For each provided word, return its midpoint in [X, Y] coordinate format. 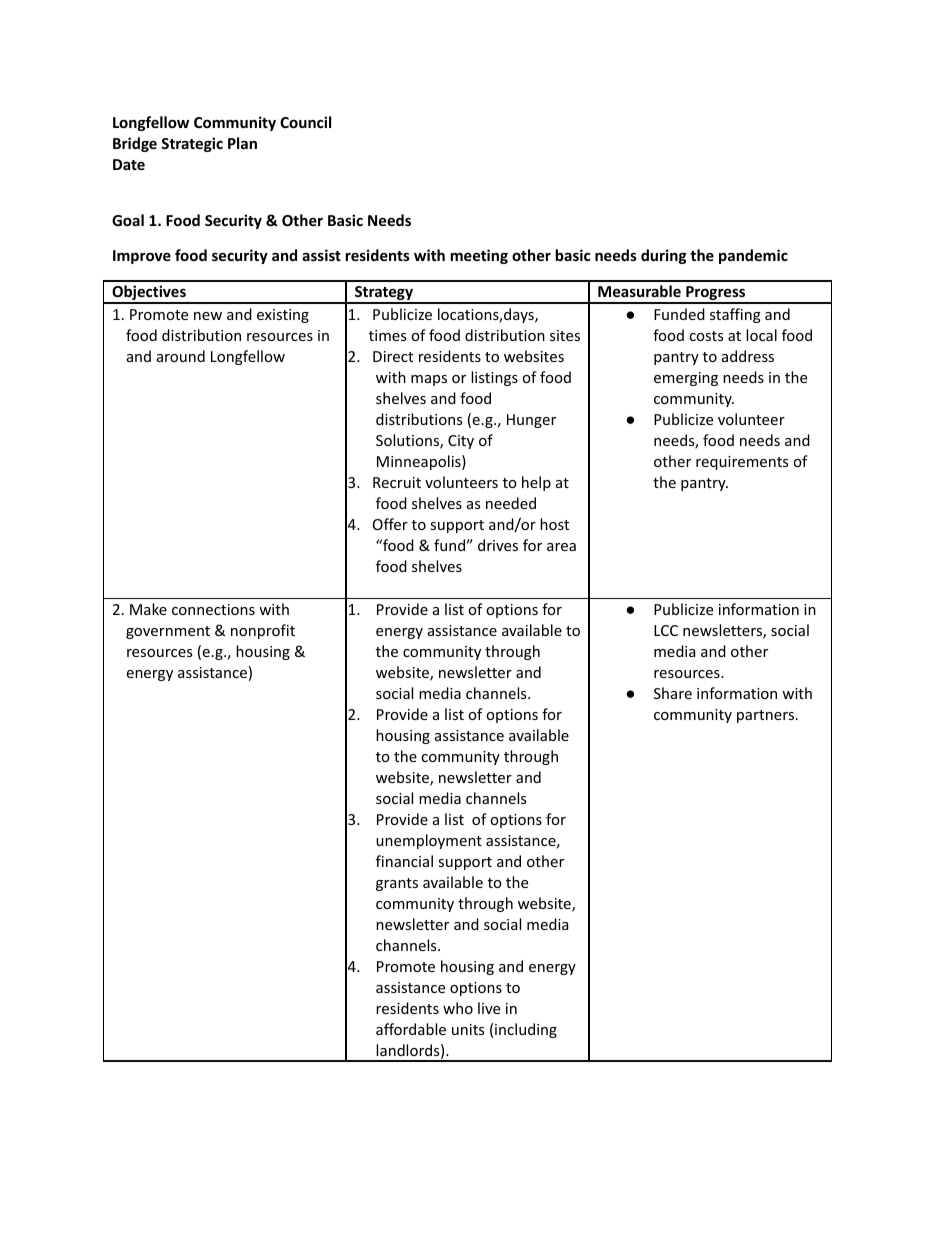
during [664, 256]
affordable [411, 1029]
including [526, 1030]
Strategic [192, 144]
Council [305, 122]
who [458, 1008]
